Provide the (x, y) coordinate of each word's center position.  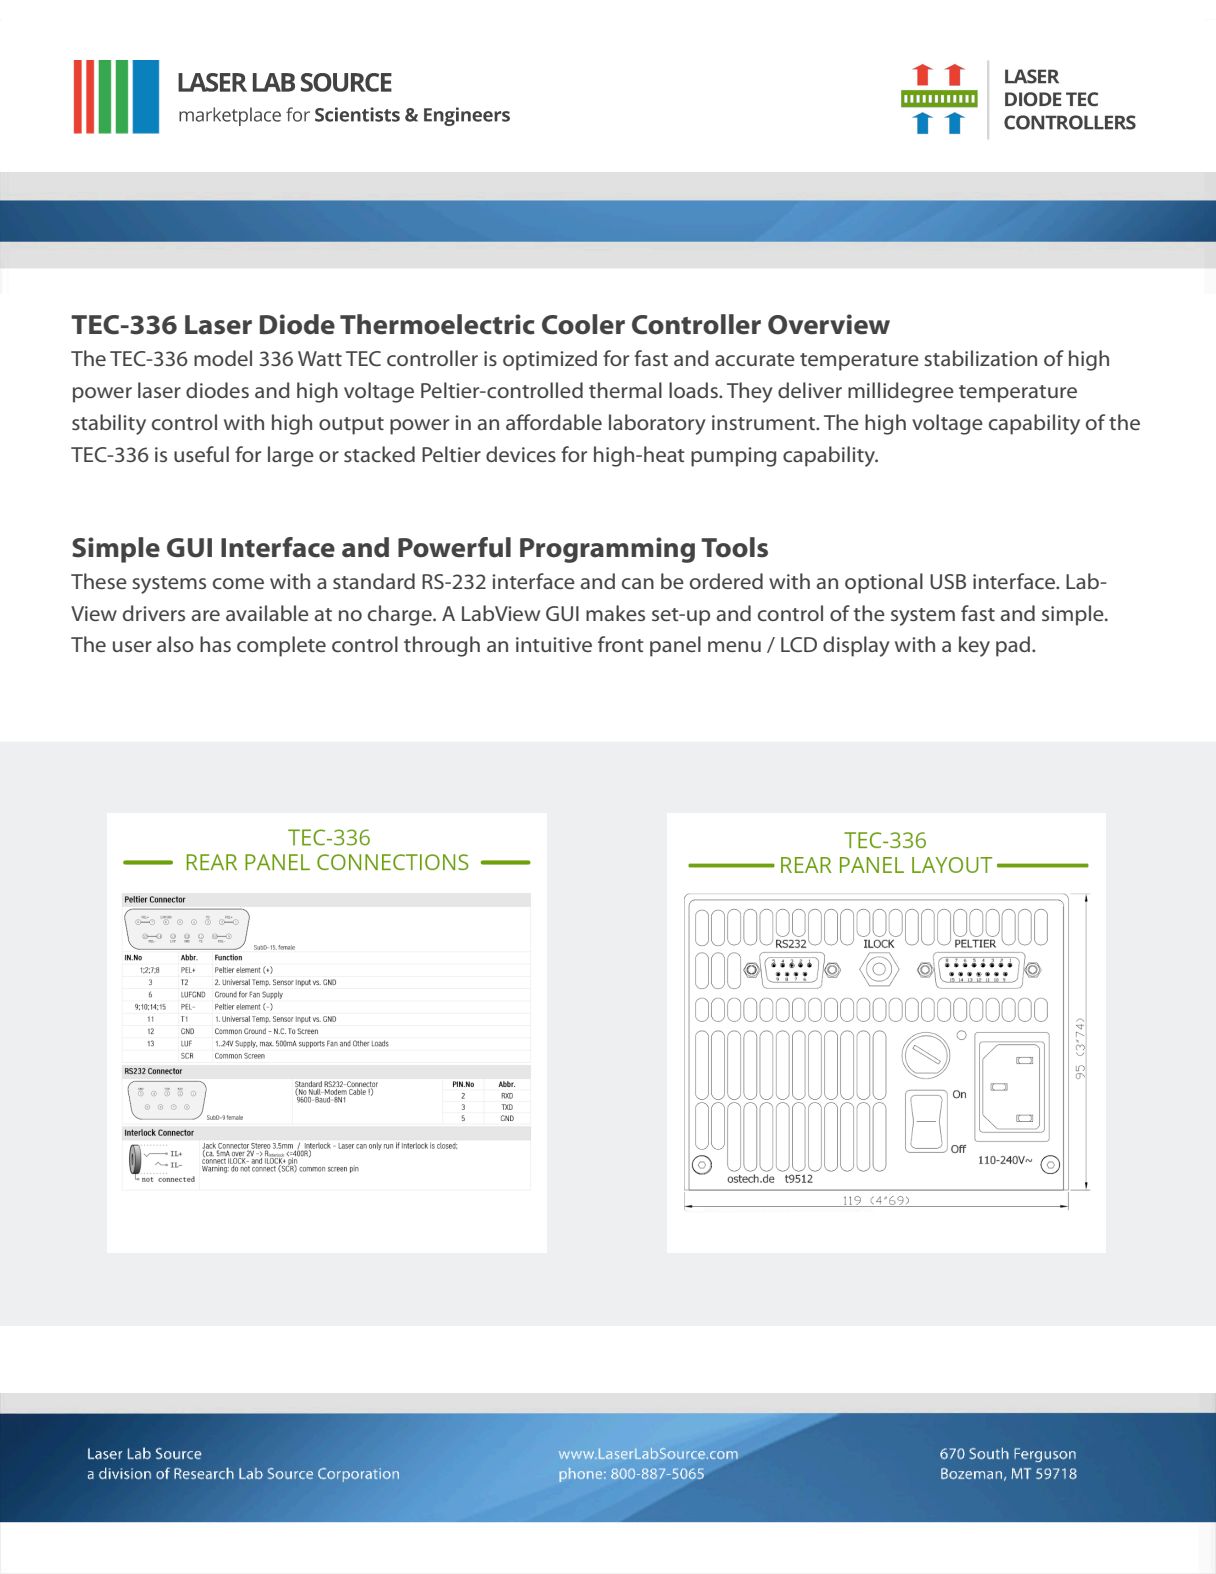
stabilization (980, 358)
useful (201, 454)
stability (109, 424)
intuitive (554, 644)
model (223, 358)
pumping (733, 457)
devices (521, 454)
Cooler (583, 324)
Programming (607, 550)
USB (948, 581)
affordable (554, 422)
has (215, 644)
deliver (810, 390)
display (856, 646)
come (238, 583)
